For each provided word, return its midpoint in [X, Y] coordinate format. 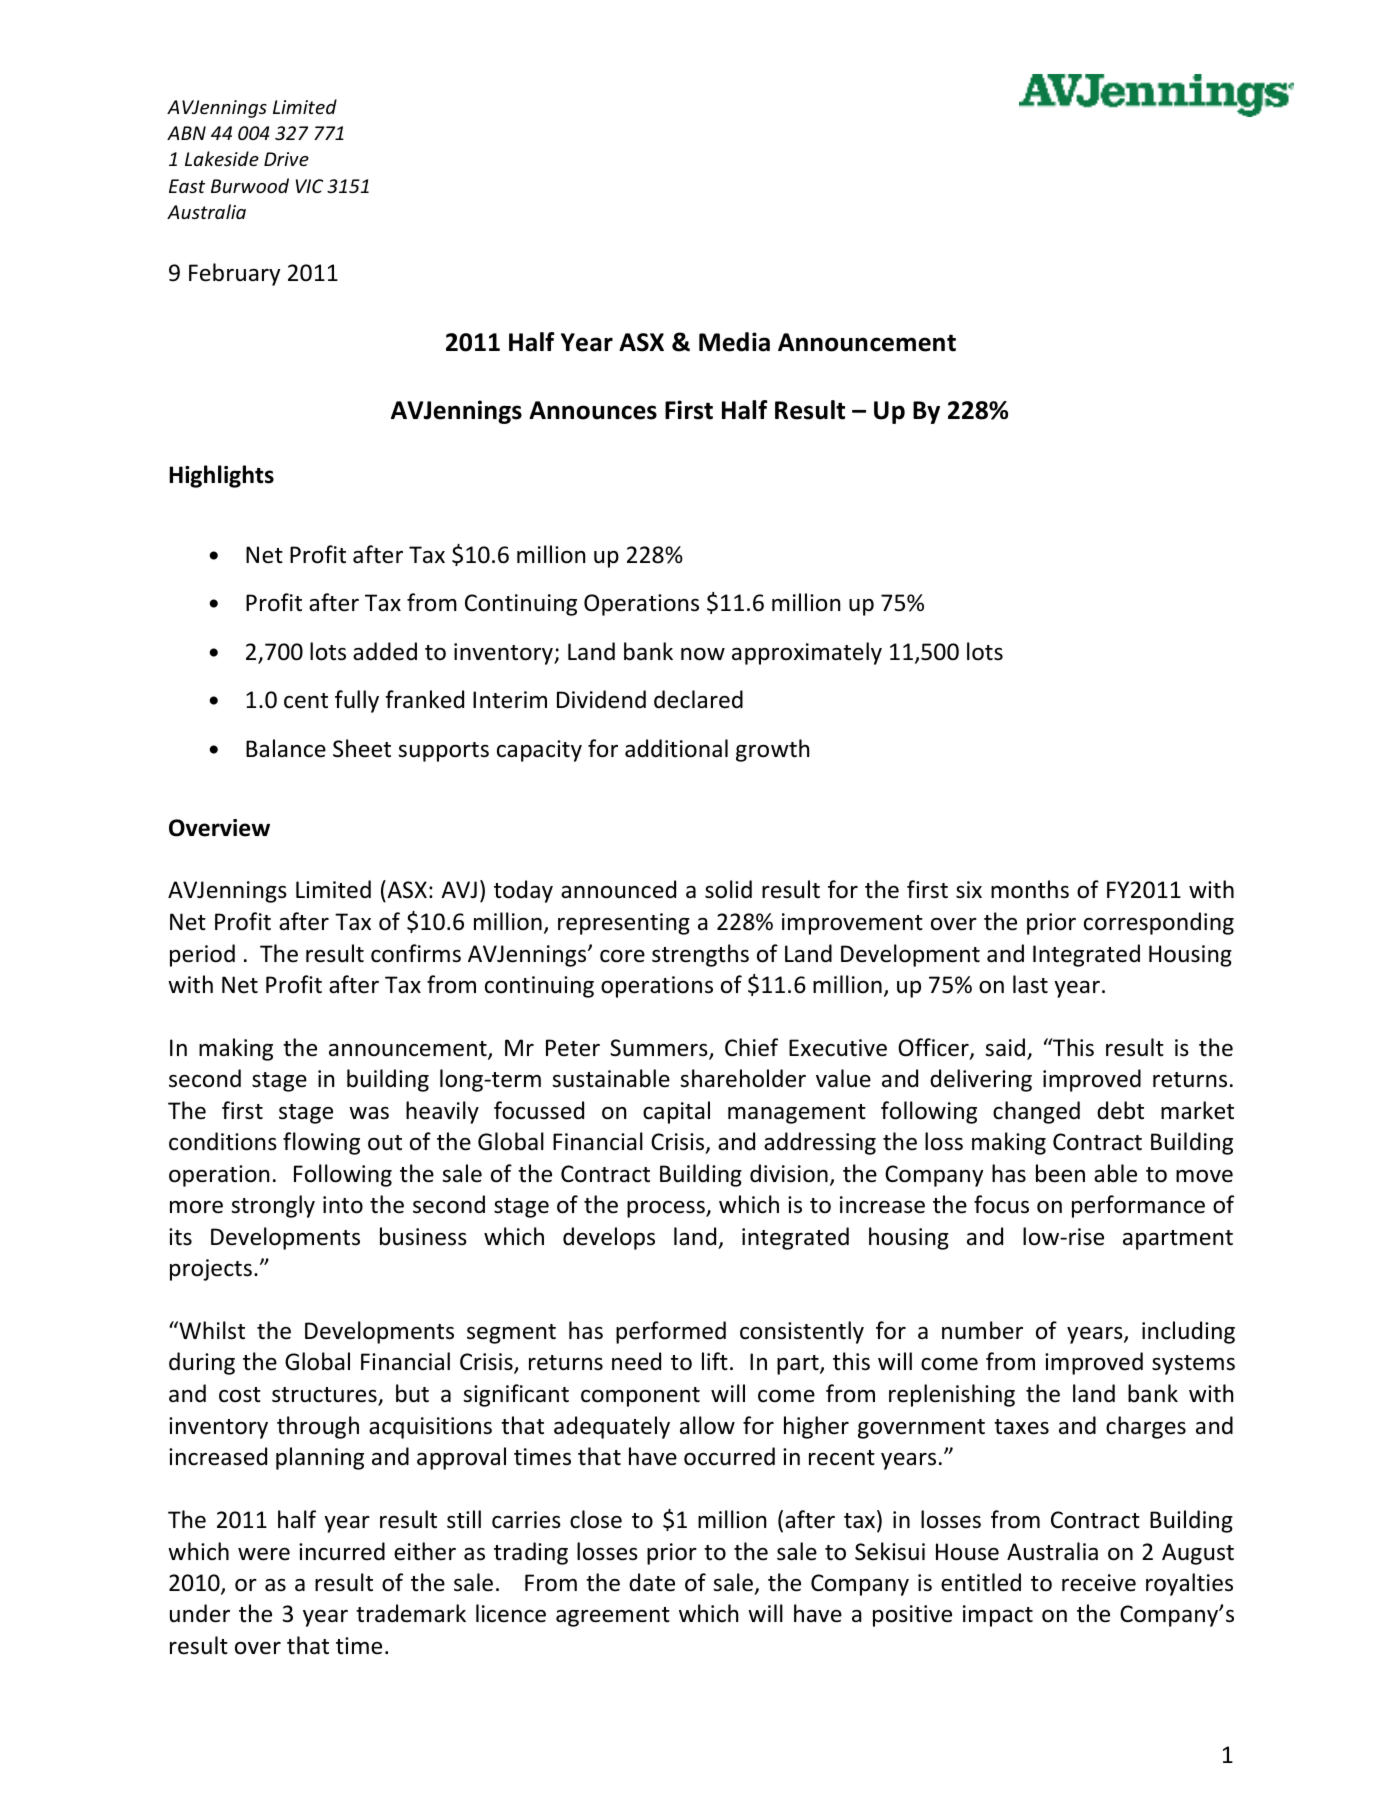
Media [734, 342]
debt [1120, 1110]
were [264, 1554]
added [385, 651]
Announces [593, 410]
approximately [807, 653]
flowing [321, 1143]
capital [676, 1112]
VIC [309, 186]
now [703, 654]
